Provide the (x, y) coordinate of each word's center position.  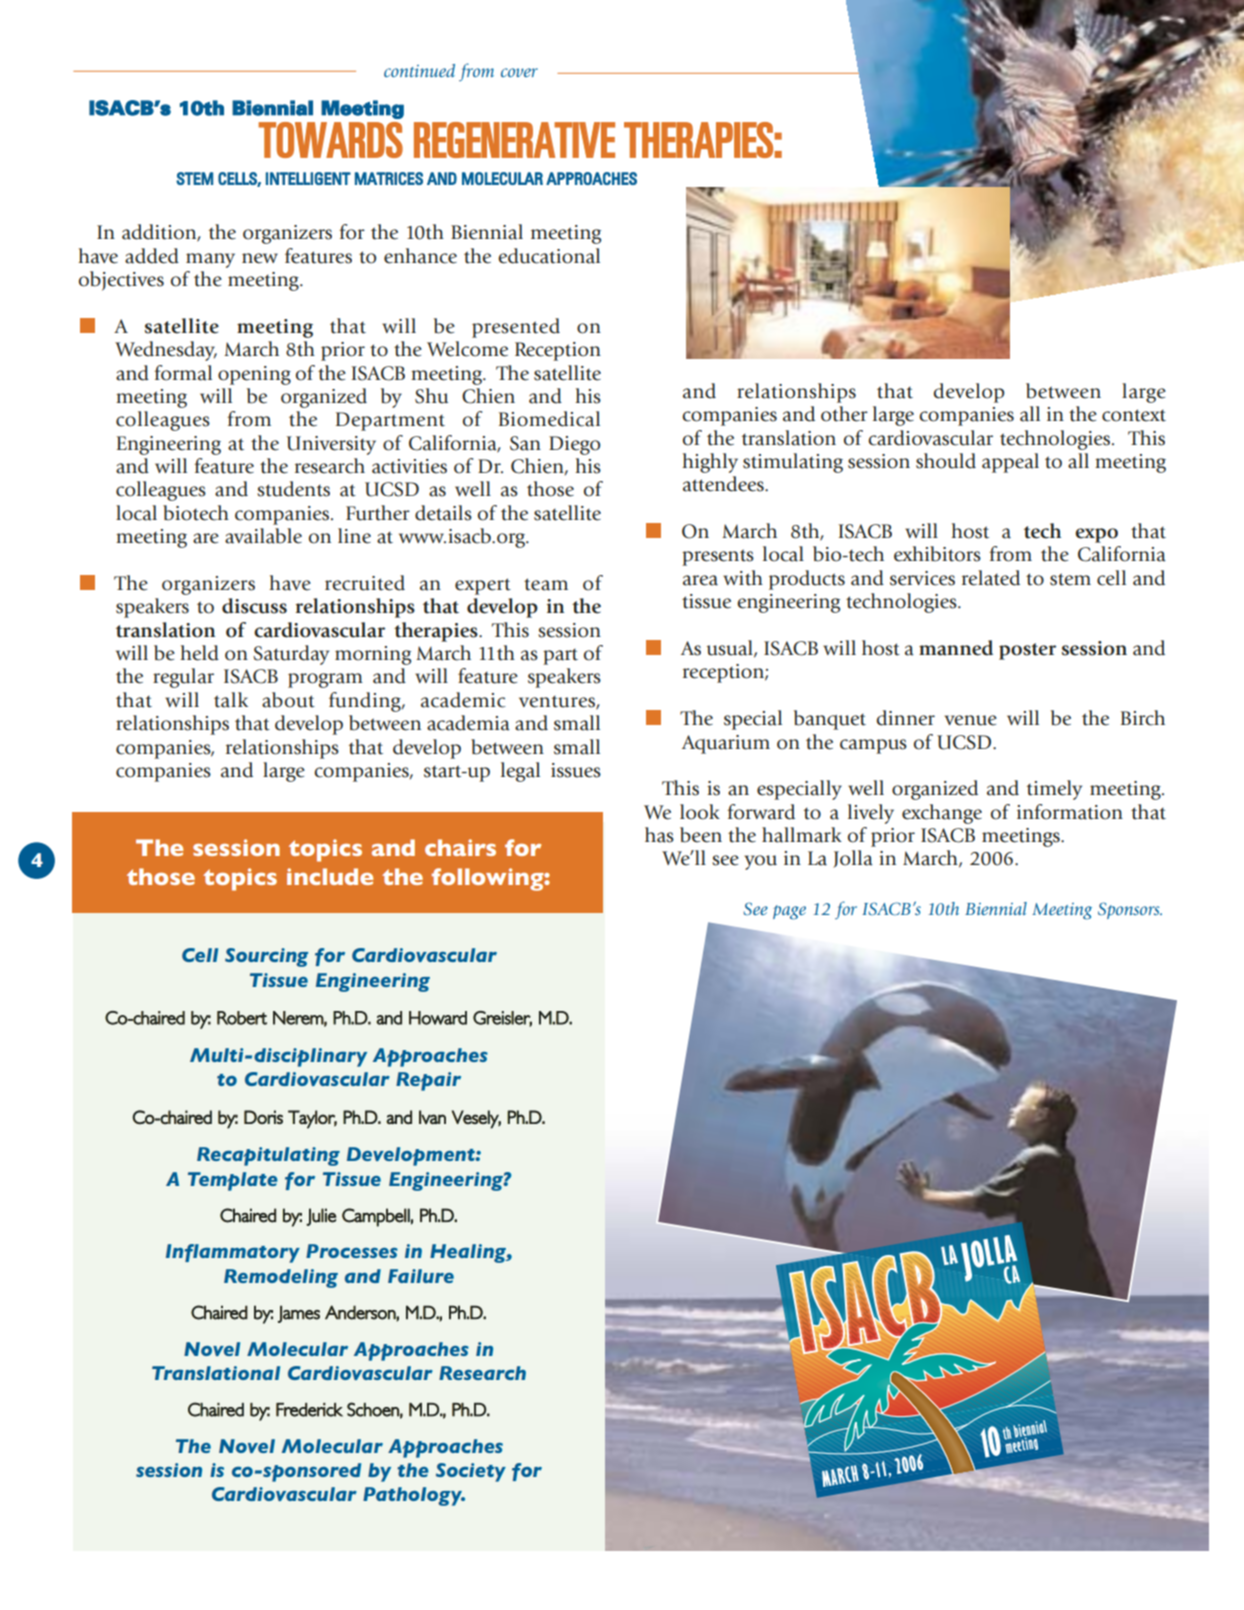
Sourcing (266, 957)
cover (519, 72)
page (789, 912)
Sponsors (1130, 910)
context (1134, 415)
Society (471, 1472)
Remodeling (281, 1278)
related (991, 578)
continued (419, 70)
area (700, 580)
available (263, 536)
